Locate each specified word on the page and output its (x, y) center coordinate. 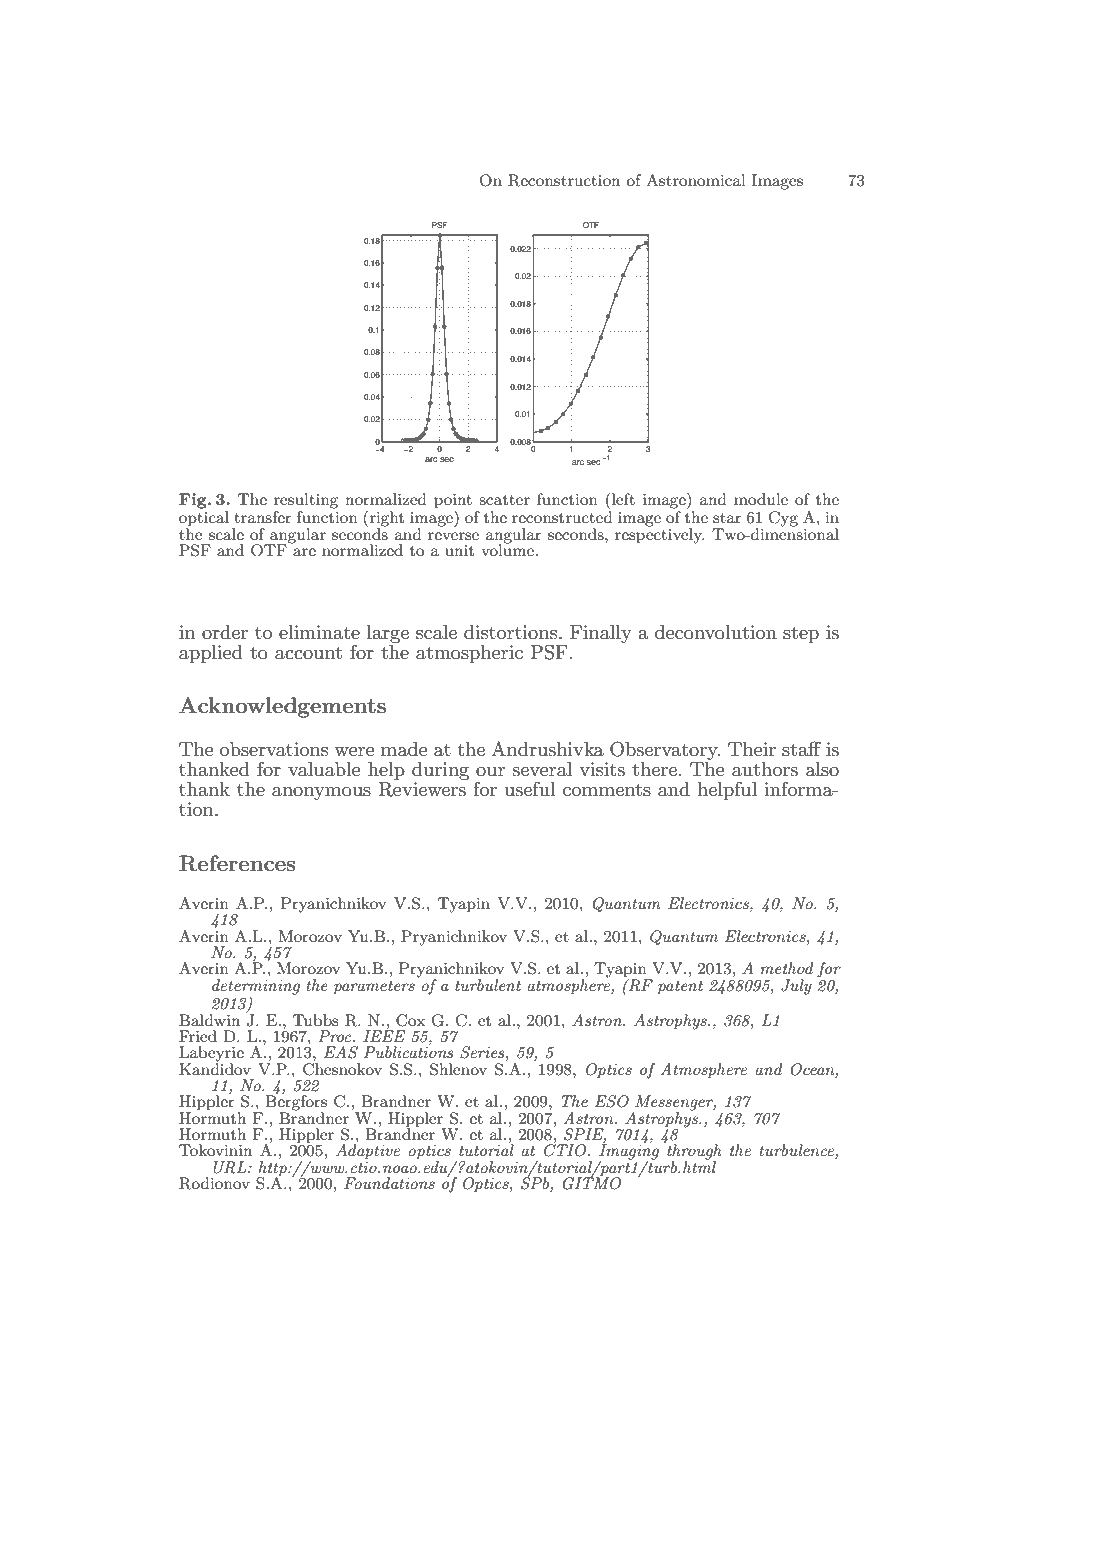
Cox (410, 1020)
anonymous (321, 793)
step (801, 634)
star (727, 518)
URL (231, 1167)
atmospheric (469, 654)
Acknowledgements (282, 707)
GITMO (592, 1182)
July (796, 987)
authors (765, 769)
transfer (263, 517)
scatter (504, 500)
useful (529, 789)
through (693, 1152)
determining (256, 987)
